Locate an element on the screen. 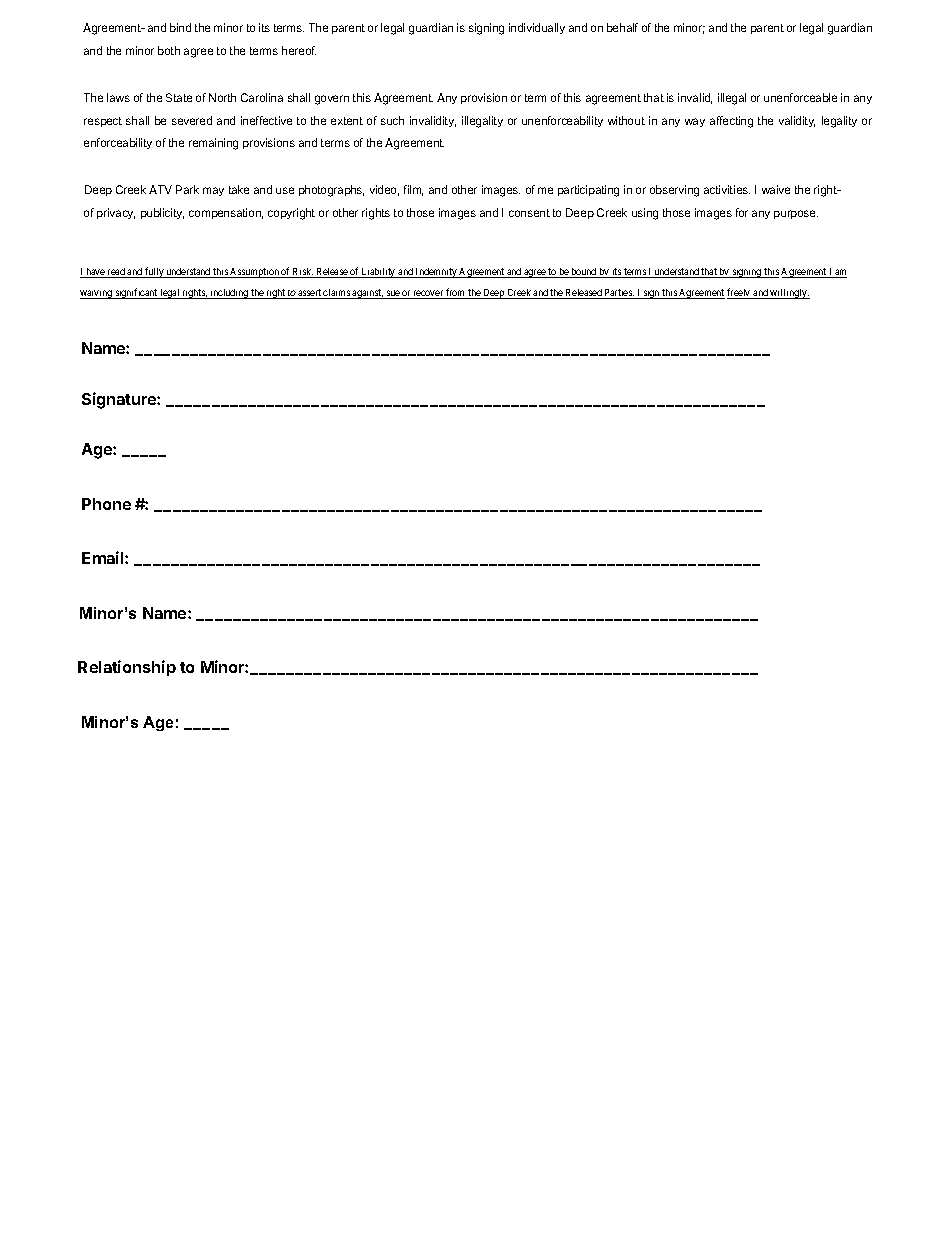 The height and width of the screenshot is (1233, 952). Indemnity is located at coordinates (436, 273).
